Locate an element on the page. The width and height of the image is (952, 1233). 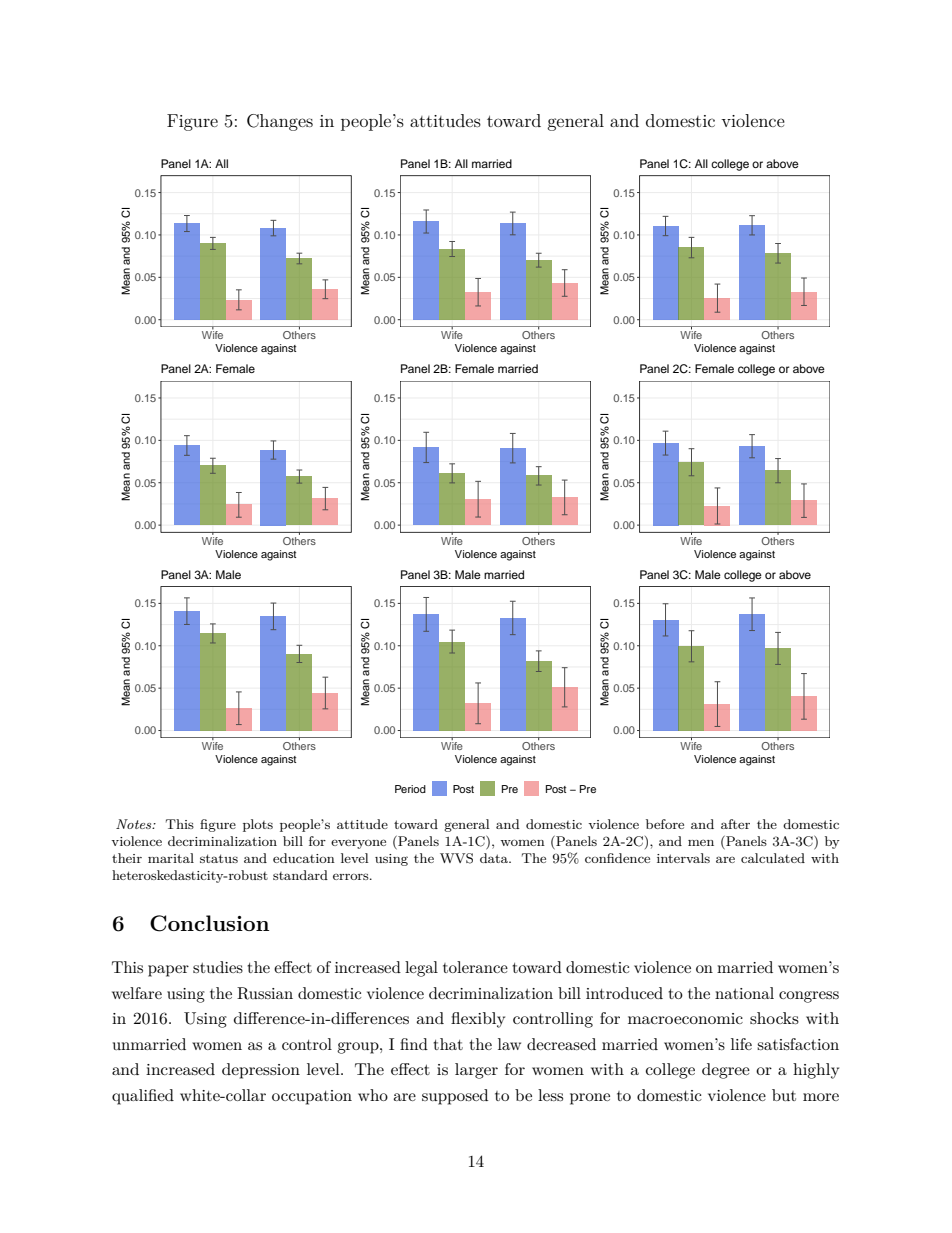
confidence is located at coordinates (617, 858).
